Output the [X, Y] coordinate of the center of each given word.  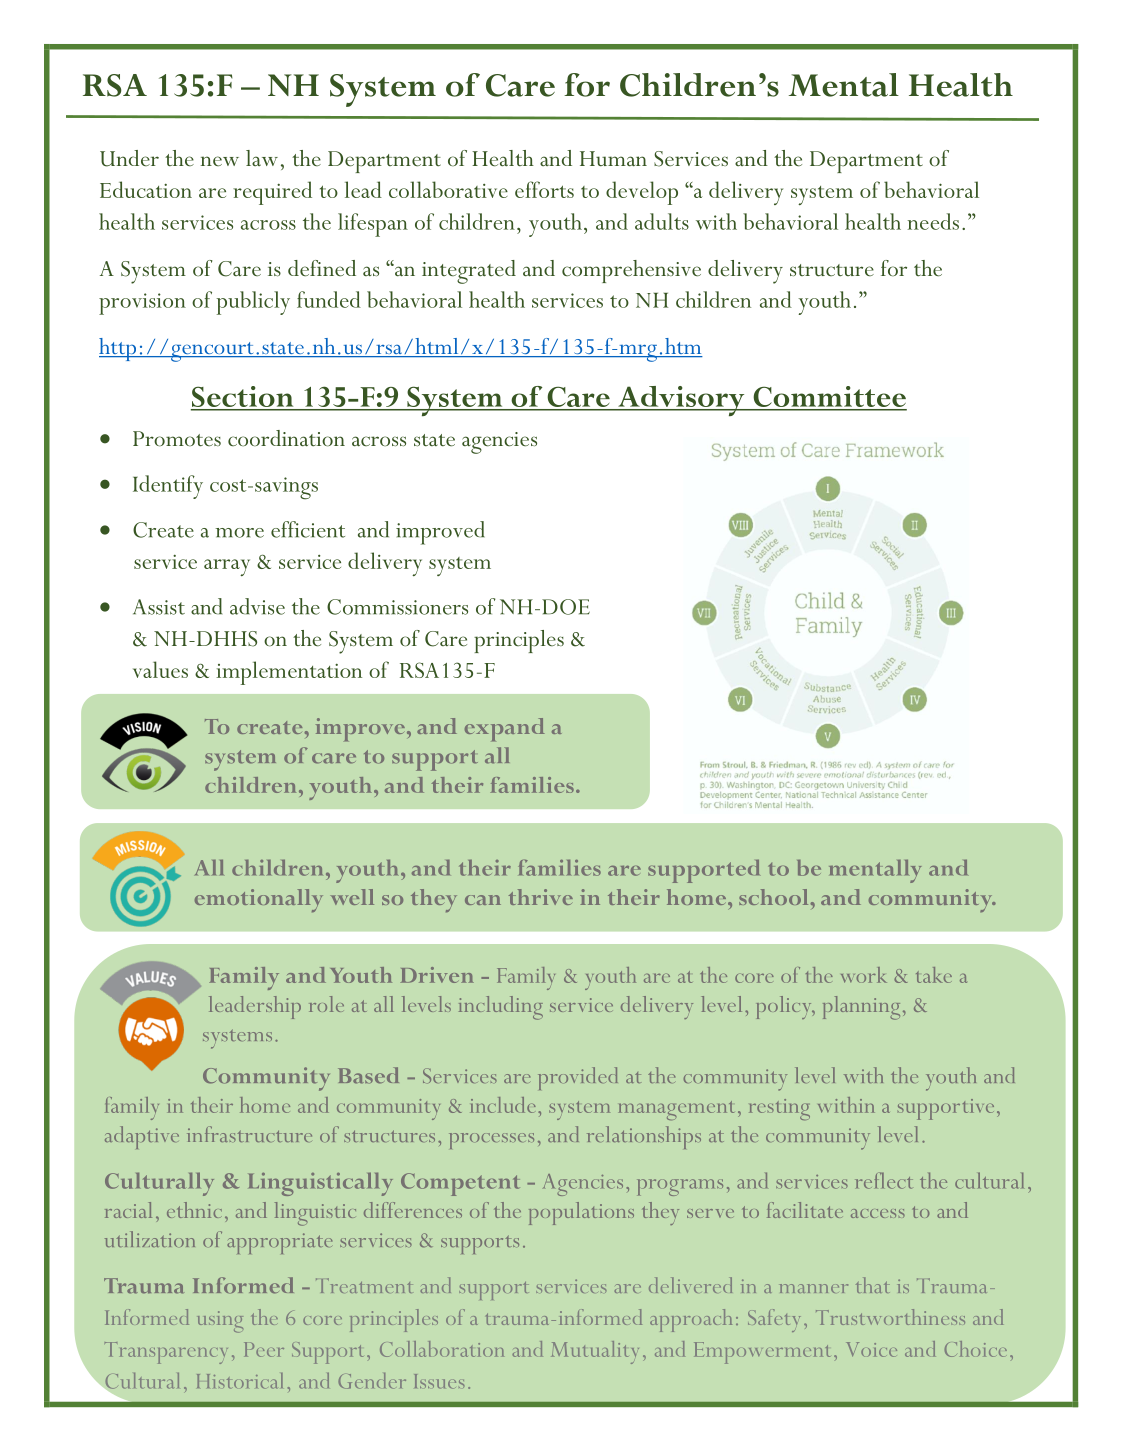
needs [933, 221]
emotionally [259, 900]
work [864, 975]
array [227, 567]
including [501, 1008]
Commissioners [397, 607]
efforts [544, 189]
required [272, 193]
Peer [264, 1349]
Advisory [681, 401]
